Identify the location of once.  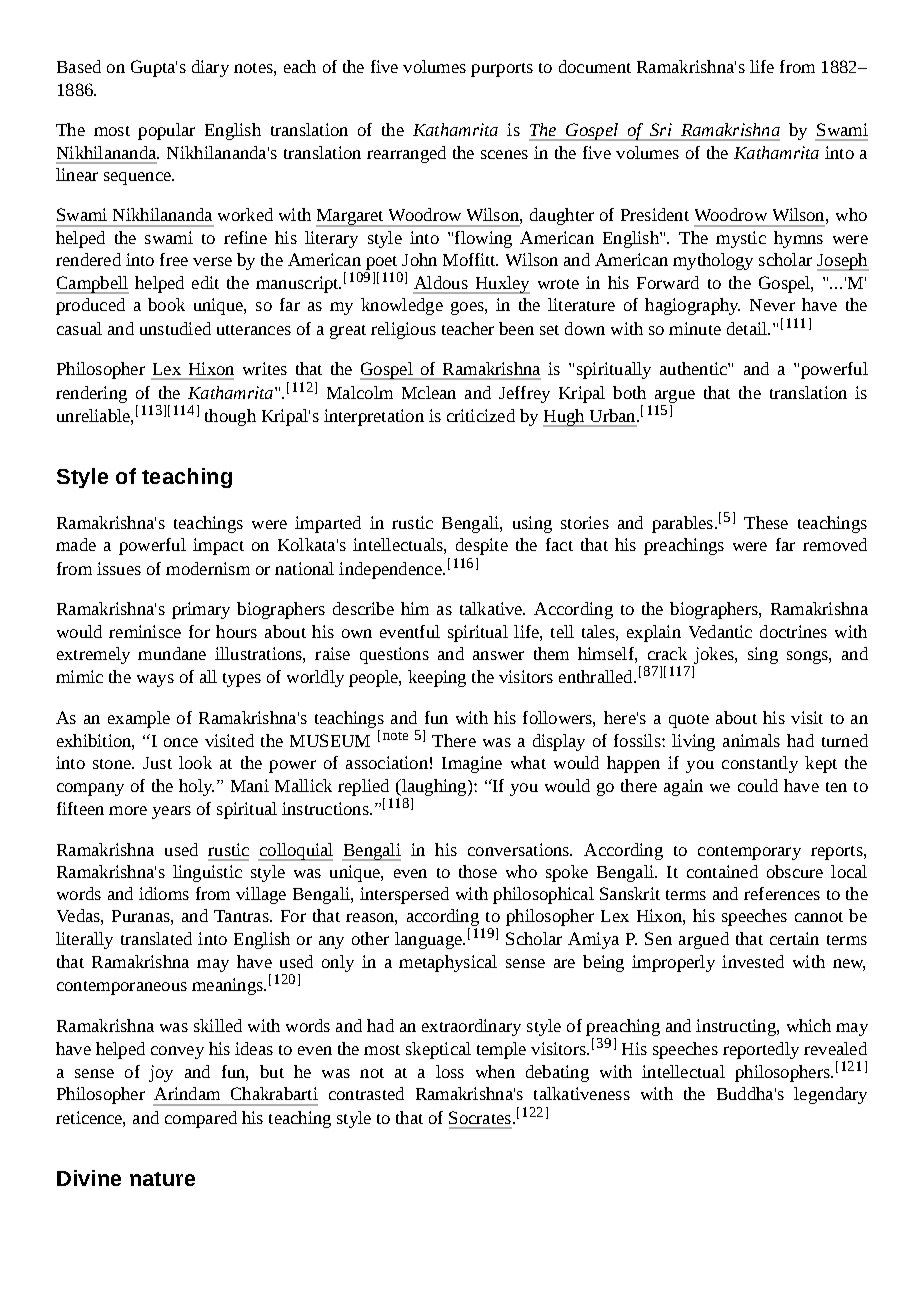
(181, 742).
